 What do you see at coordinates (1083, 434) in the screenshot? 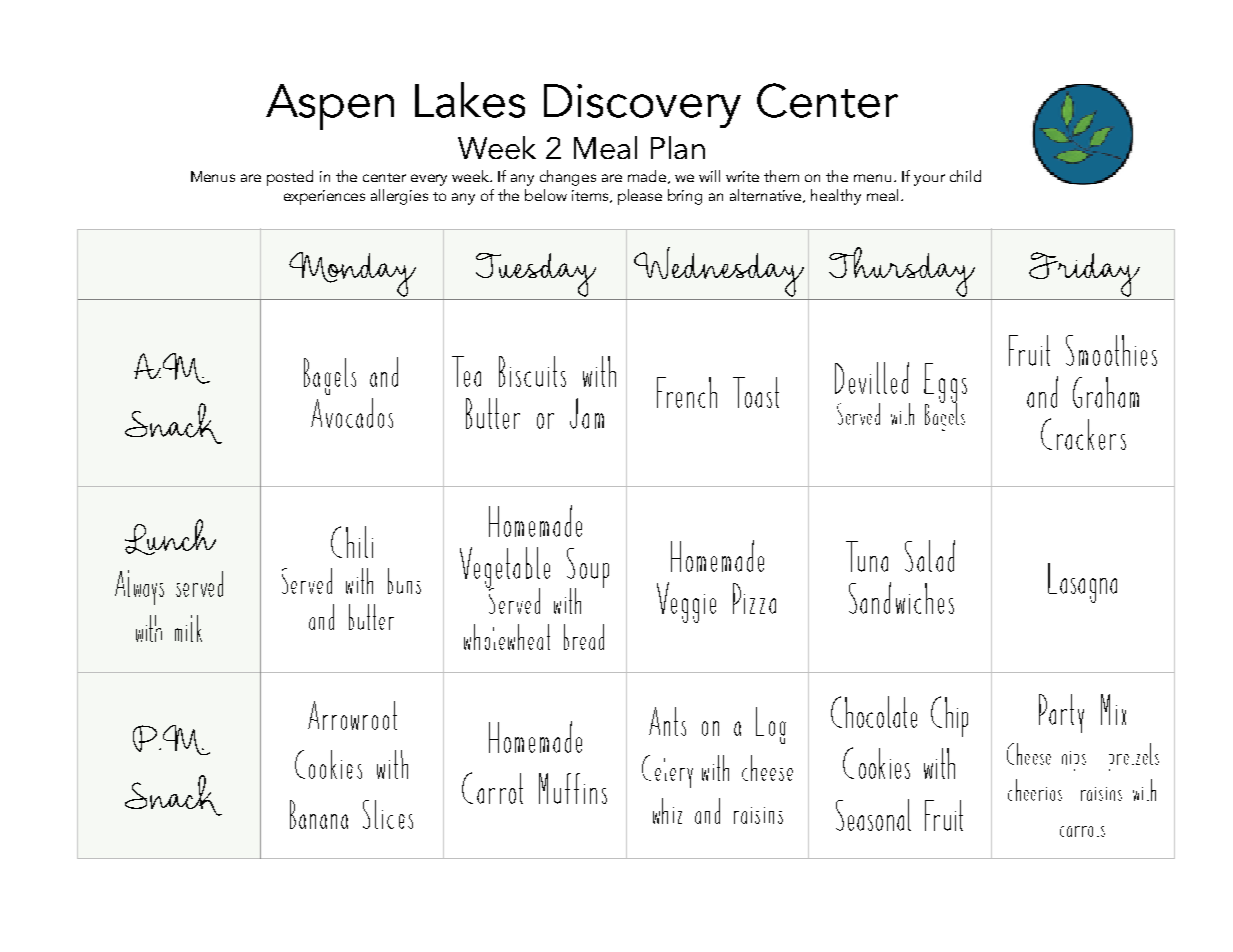
I see `Crackers` at bounding box center [1083, 434].
